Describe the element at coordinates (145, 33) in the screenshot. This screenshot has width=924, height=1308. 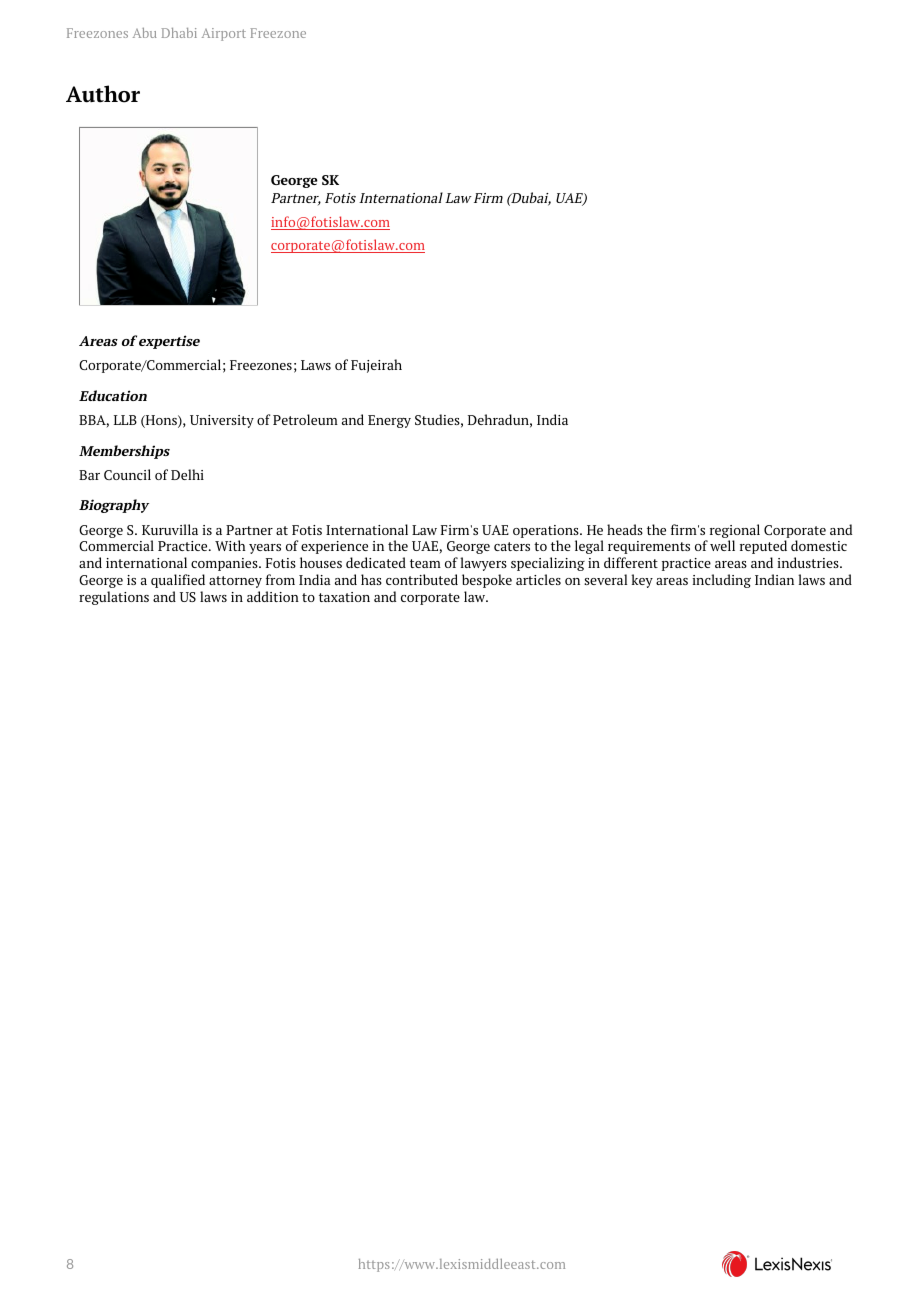
I see `Abu` at that location.
